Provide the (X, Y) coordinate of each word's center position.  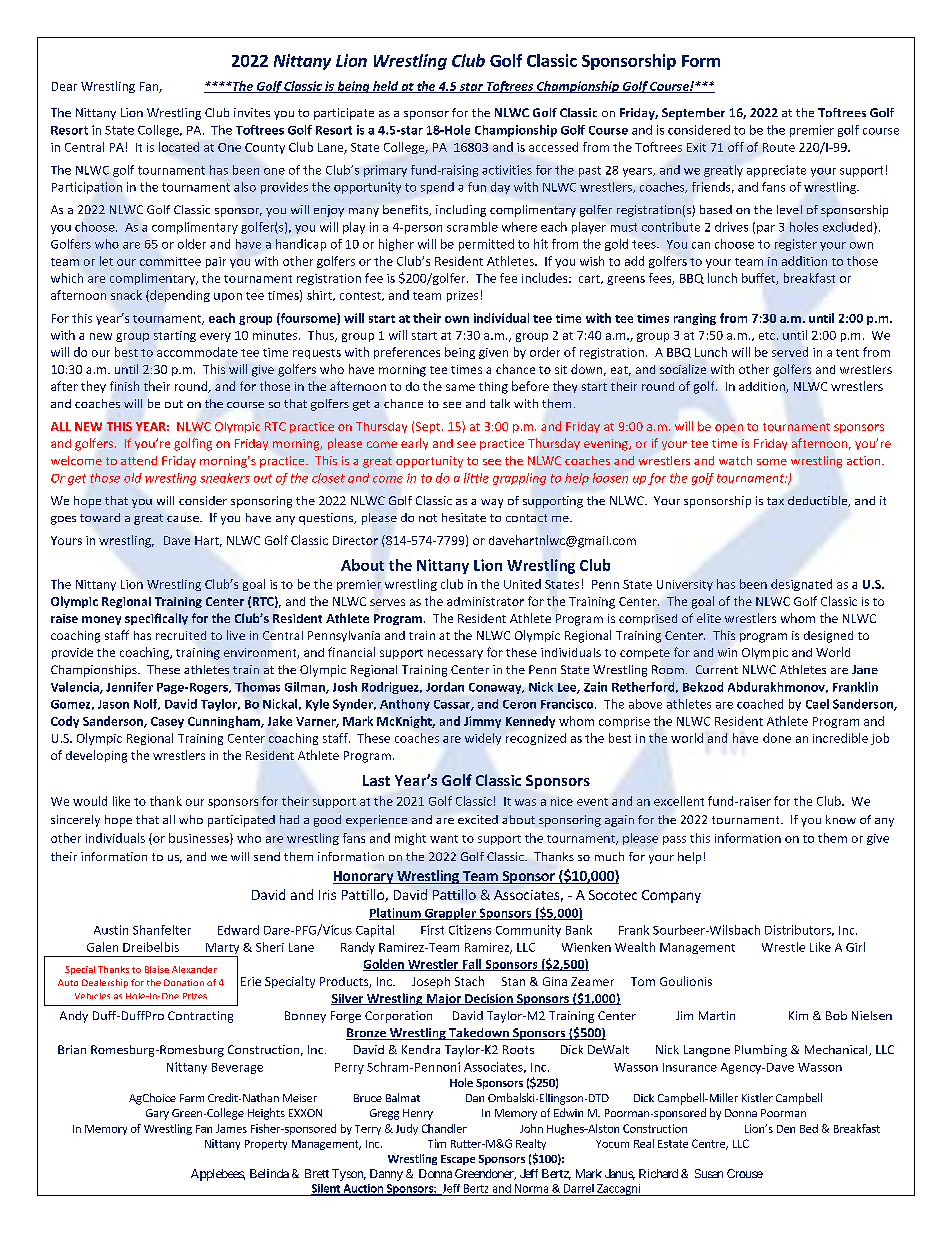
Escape (458, 1160)
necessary (455, 654)
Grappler (450, 914)
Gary (157, 1114)
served (790, 352)
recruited (181, 635)
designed (828, 637)
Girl (855, 947)
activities (507, 170)
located (179, 147)
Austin (111, 930)
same (460, 387)
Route (779, 147)
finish (124, 386)
